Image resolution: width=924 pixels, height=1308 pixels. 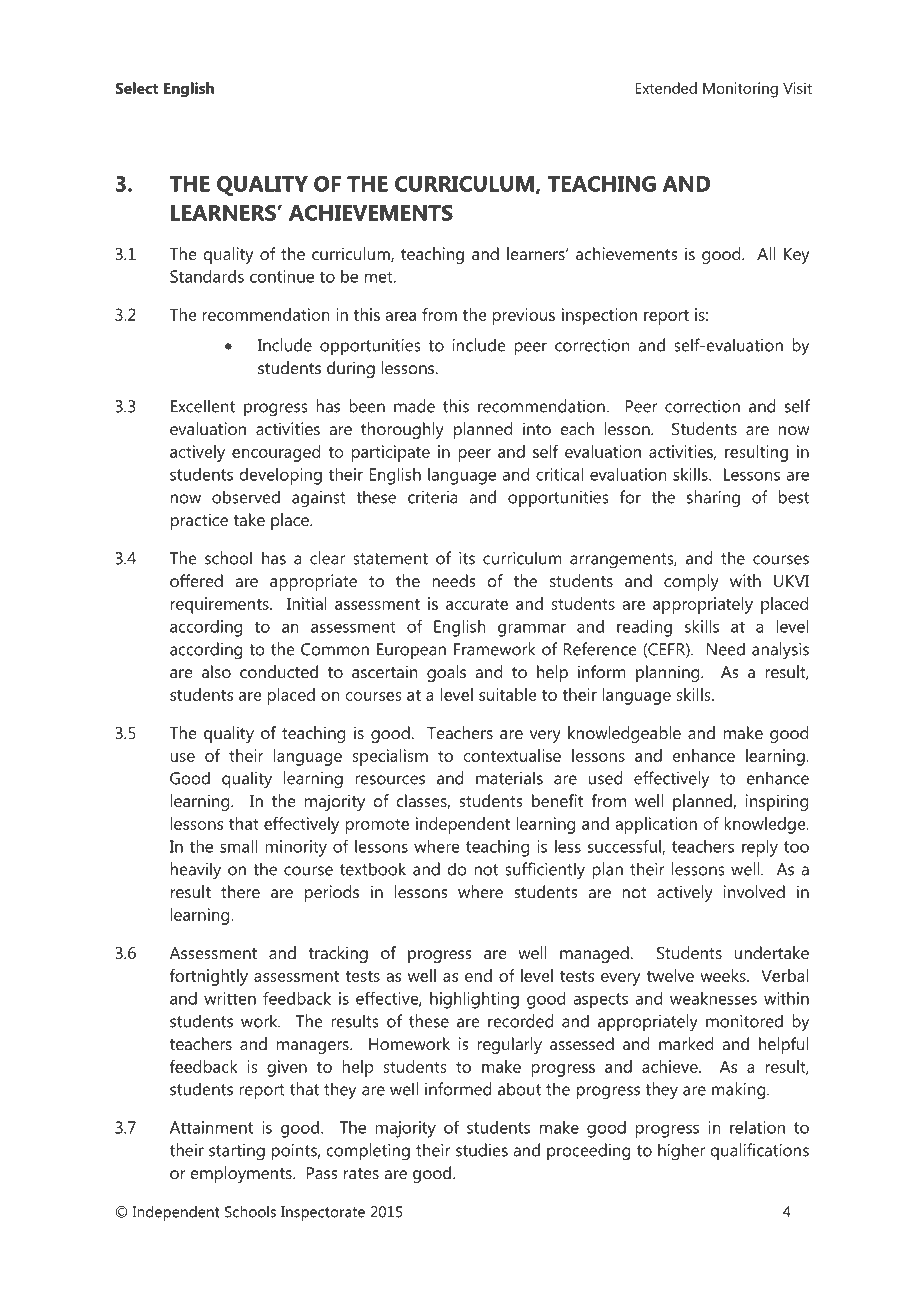 What do you see at coordinates (211, 1127) in the screenshot?
I see `Attainment` at bounding box center [211, 1127].
